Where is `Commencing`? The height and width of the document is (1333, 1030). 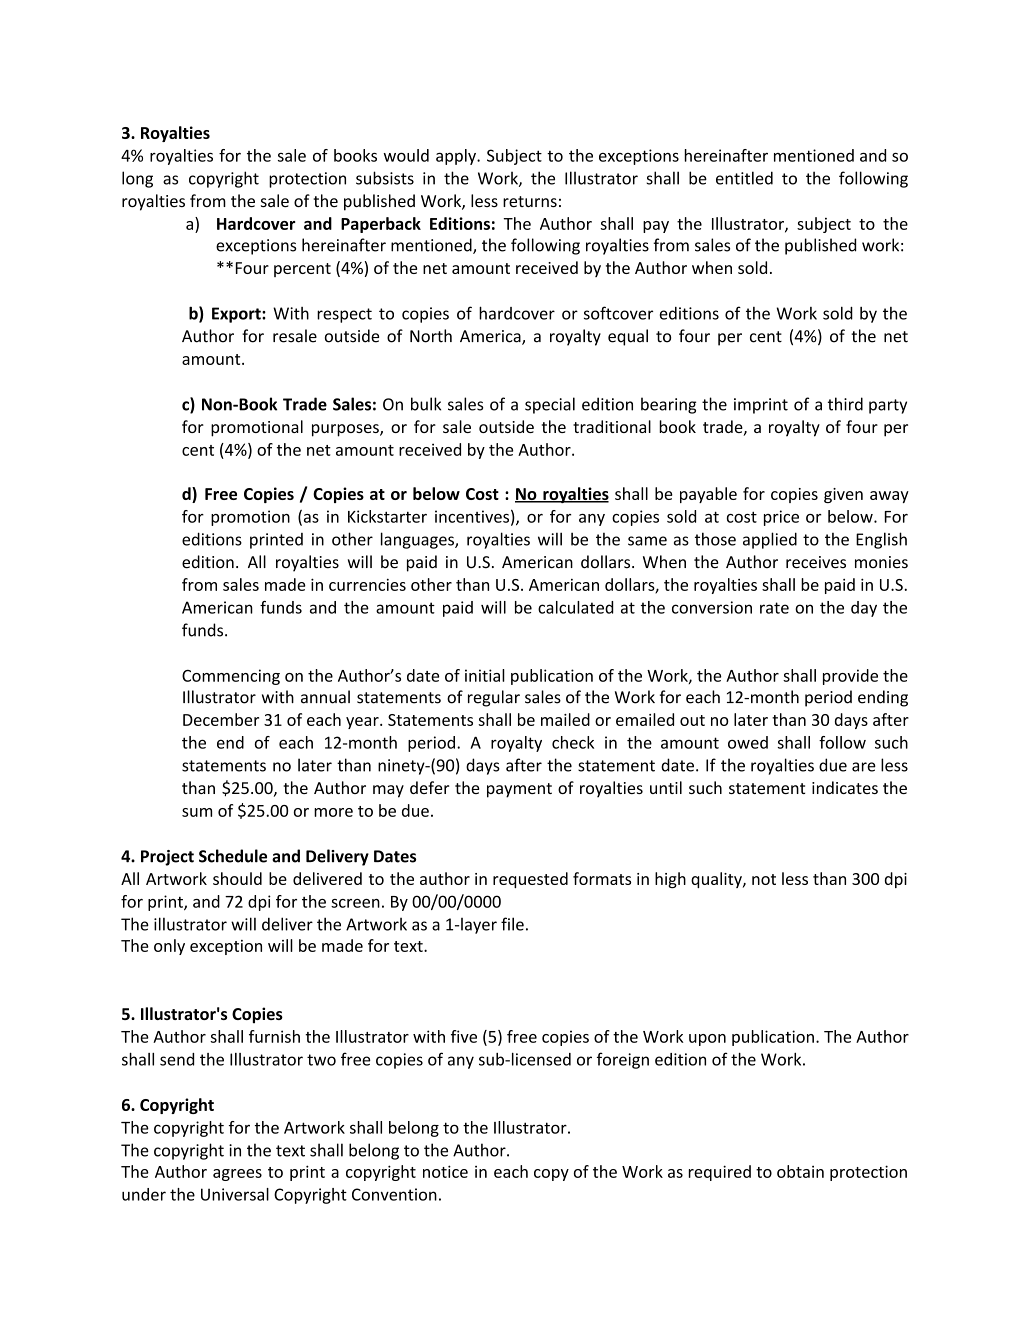 Commencing is located at coordinates (231, 677).
